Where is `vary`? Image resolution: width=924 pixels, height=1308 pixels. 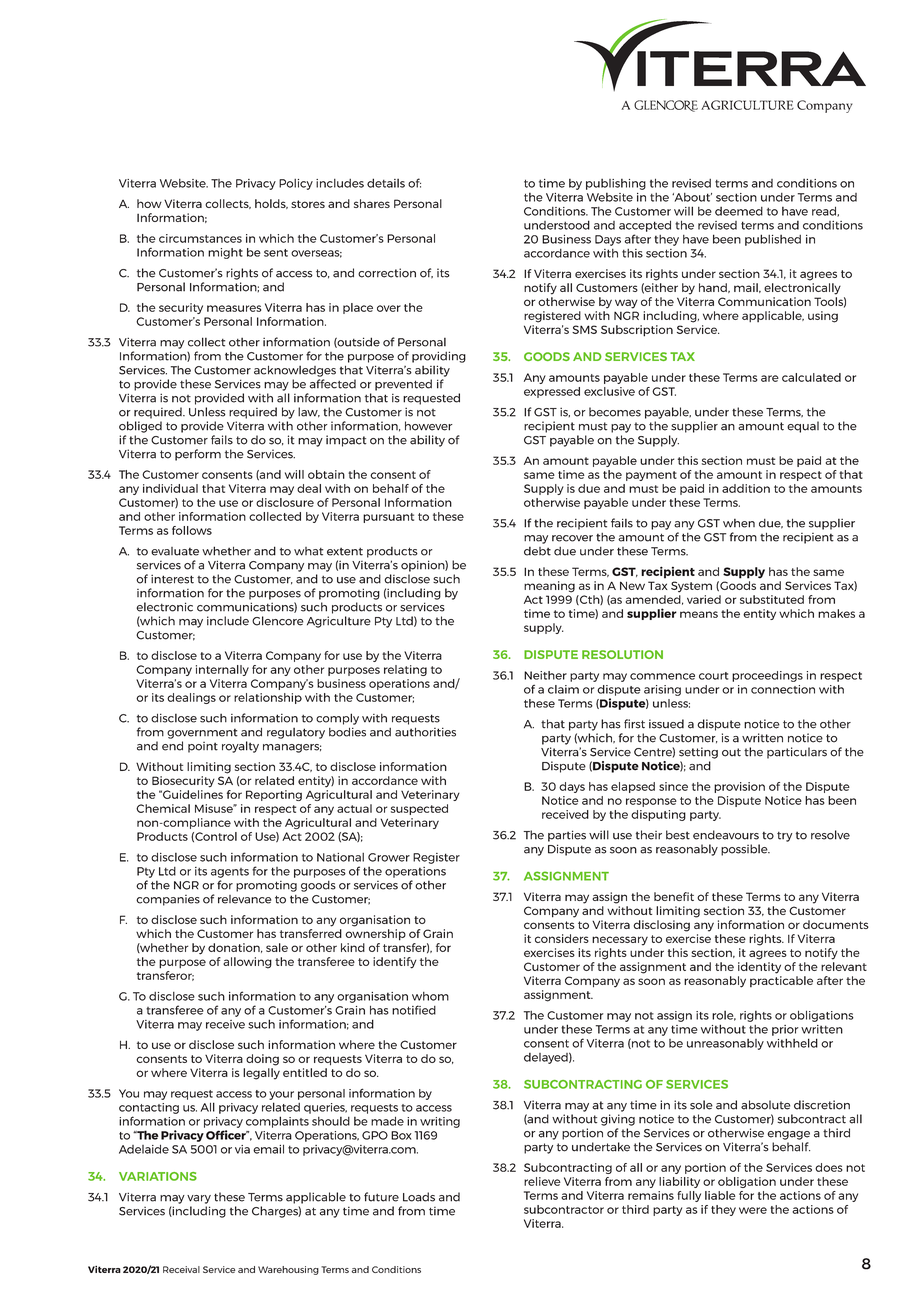 vary is located at coordinates (199, 1199).
